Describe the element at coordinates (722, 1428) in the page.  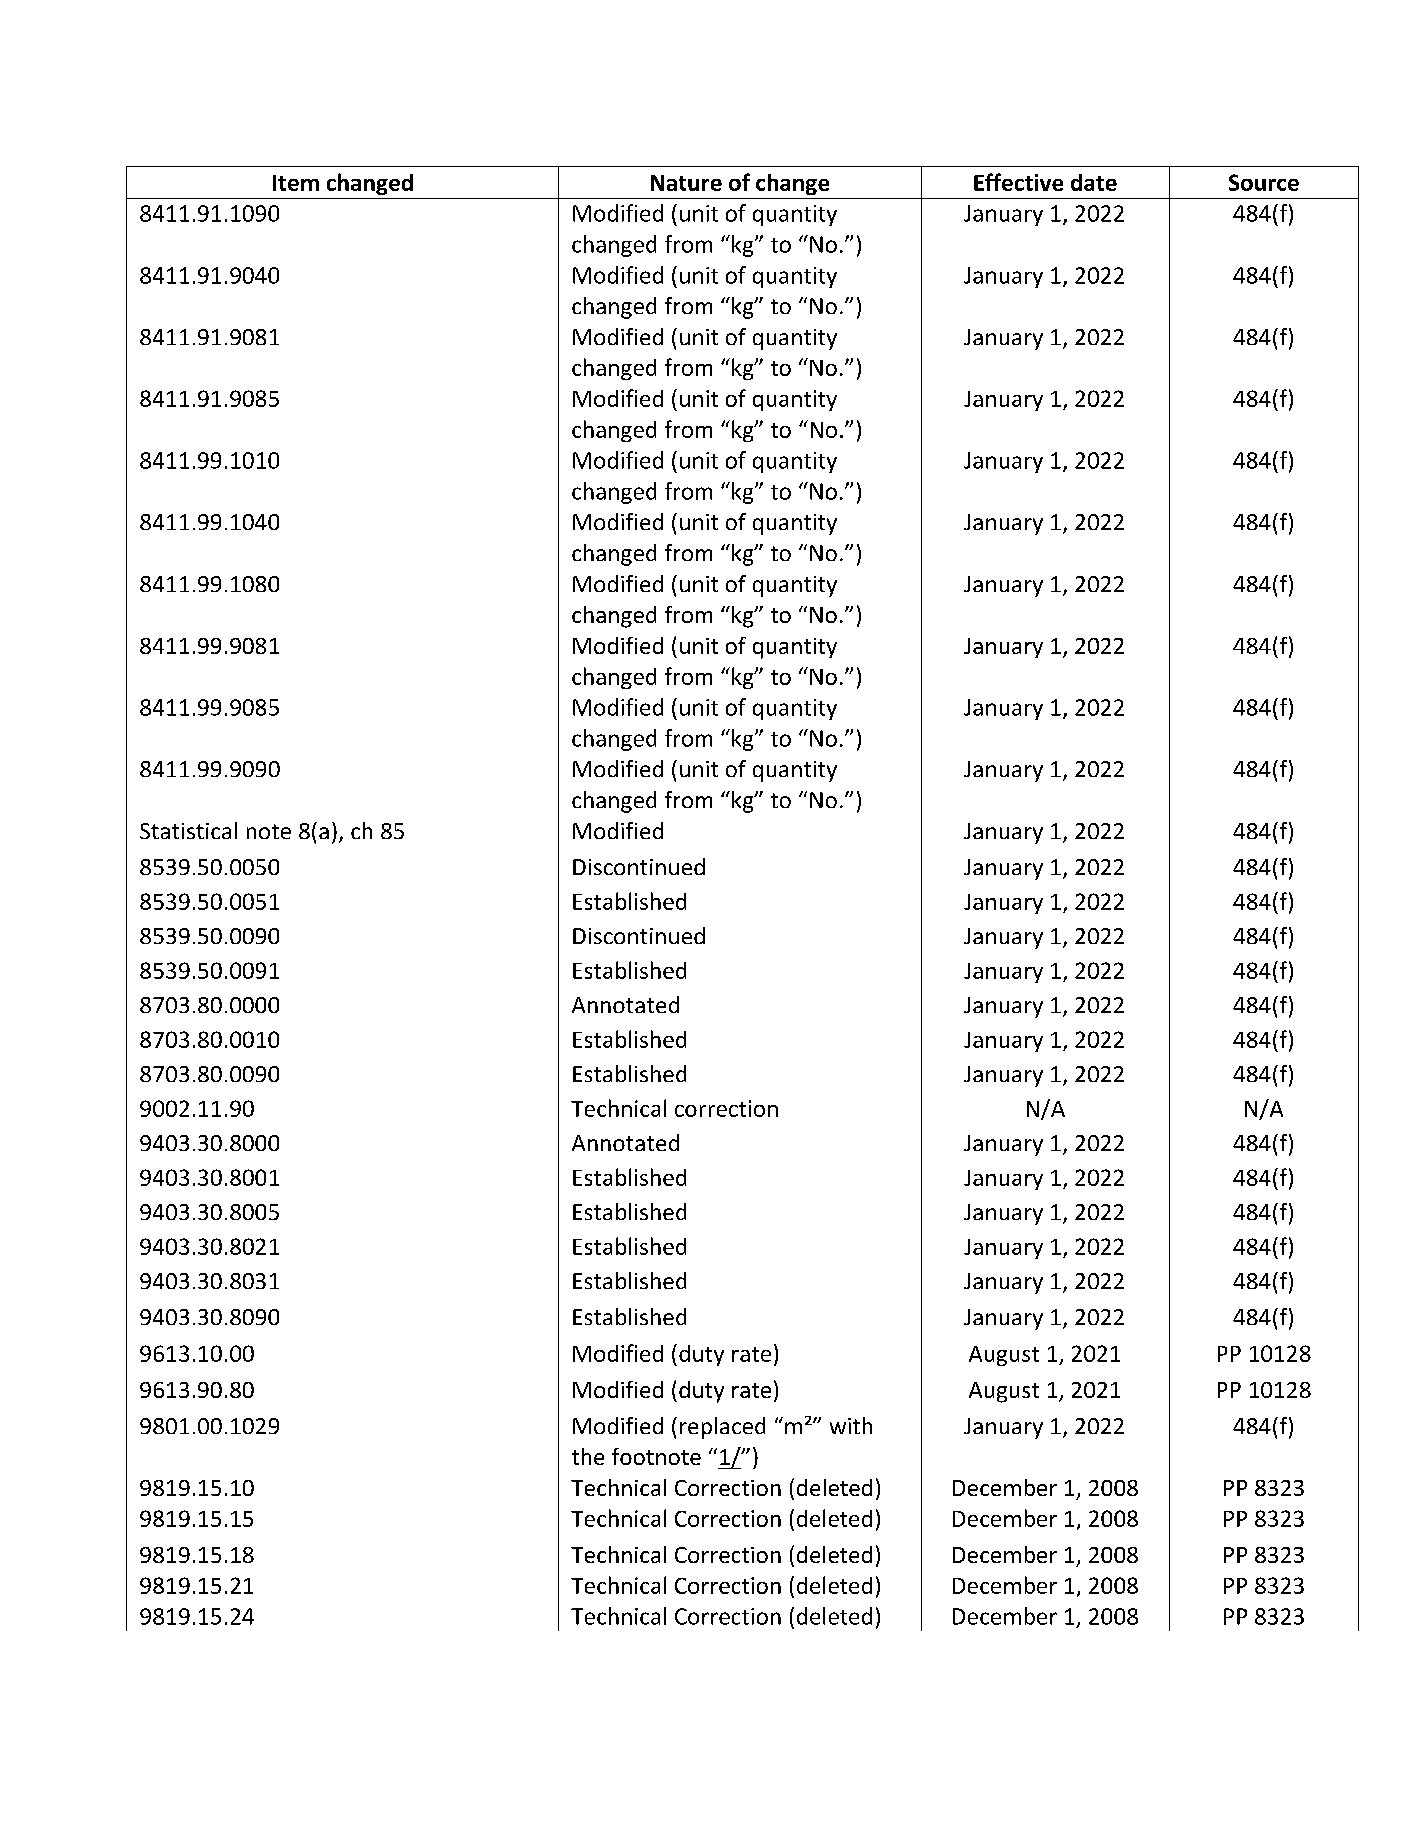
I see `replaced` at that location.
